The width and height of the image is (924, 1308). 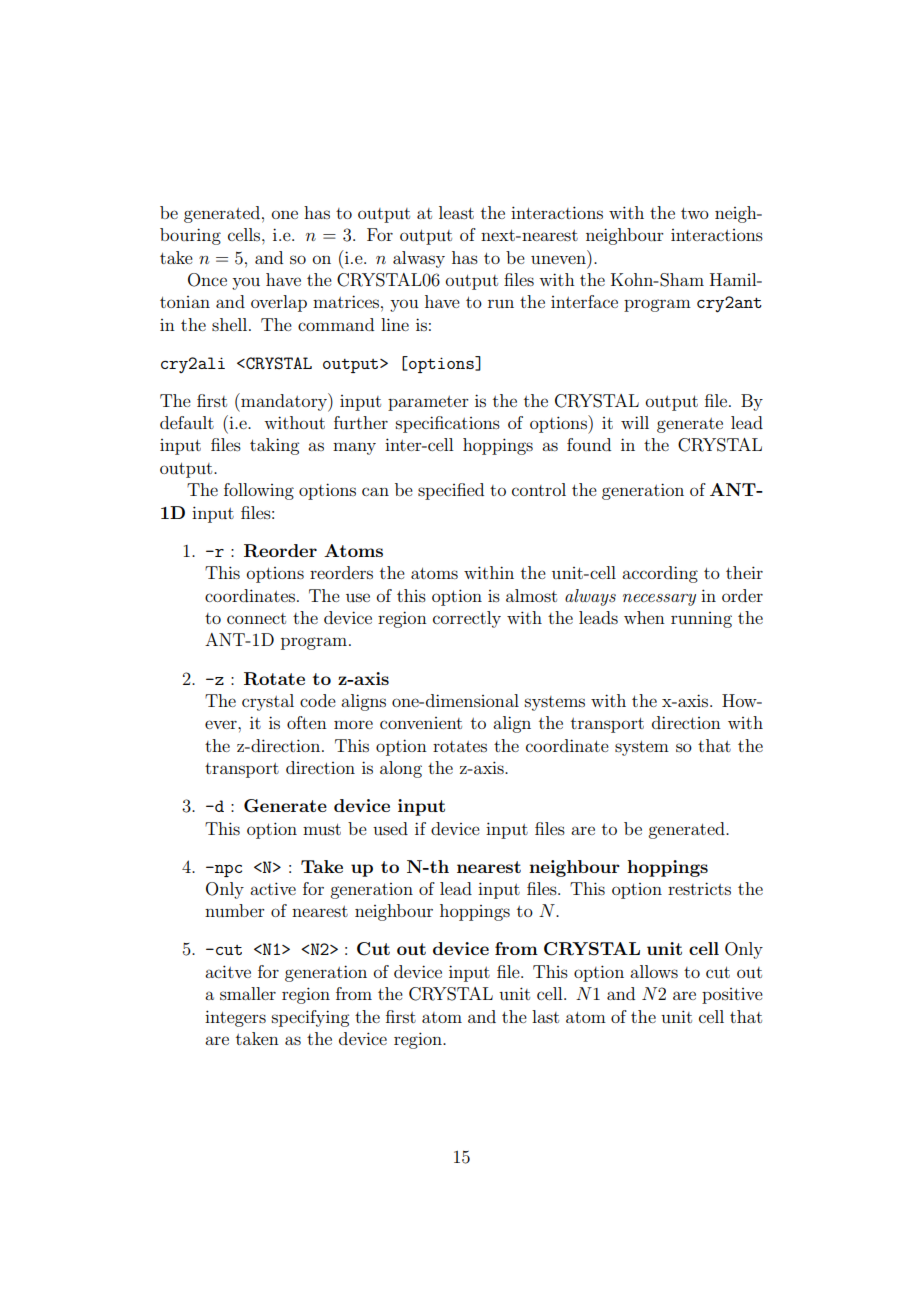 What do you see at coordinates (207, 280) in the image?
I see `Once` at bounding box center [207, 280].
